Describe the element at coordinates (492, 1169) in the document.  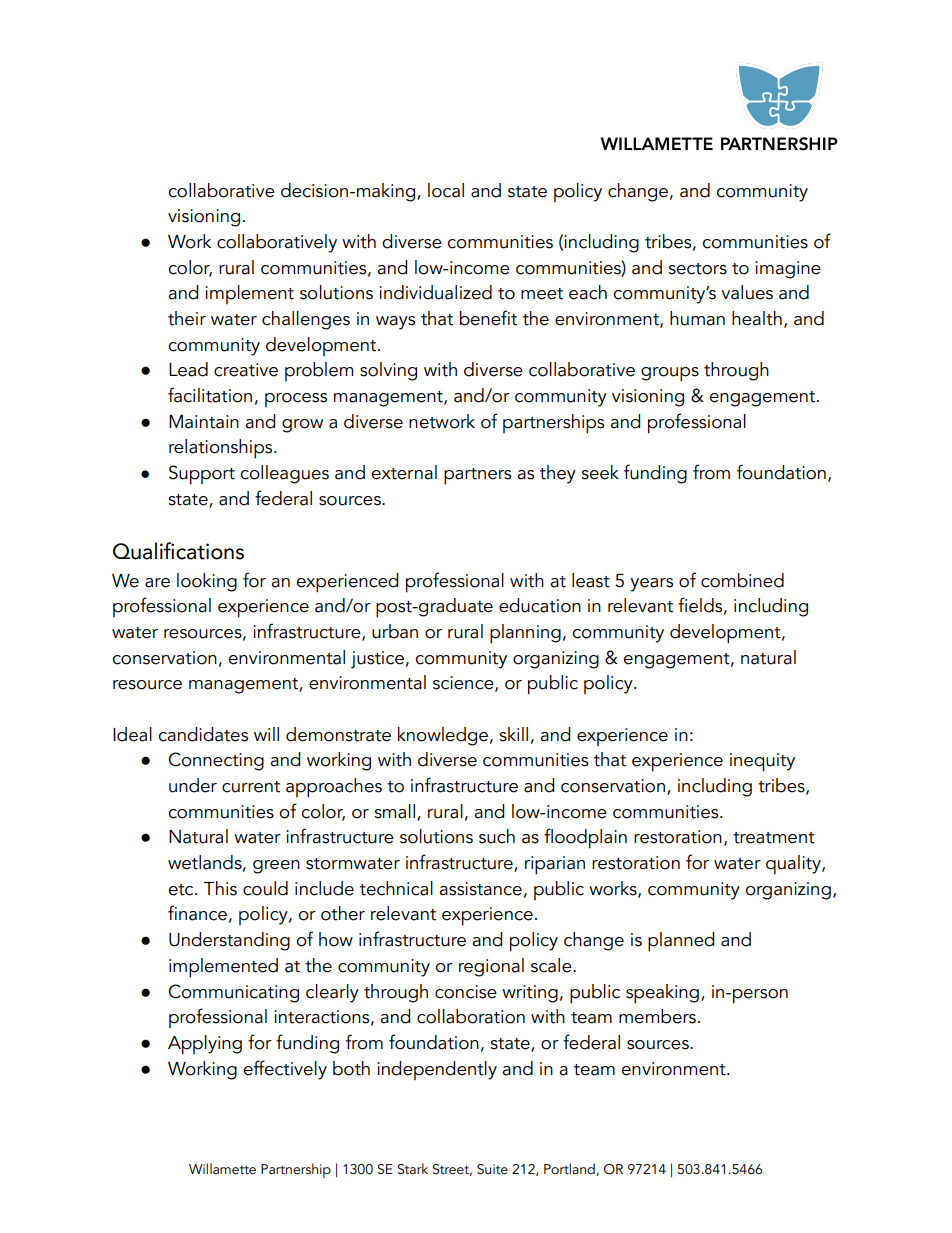
I see `Suite` at that location.
